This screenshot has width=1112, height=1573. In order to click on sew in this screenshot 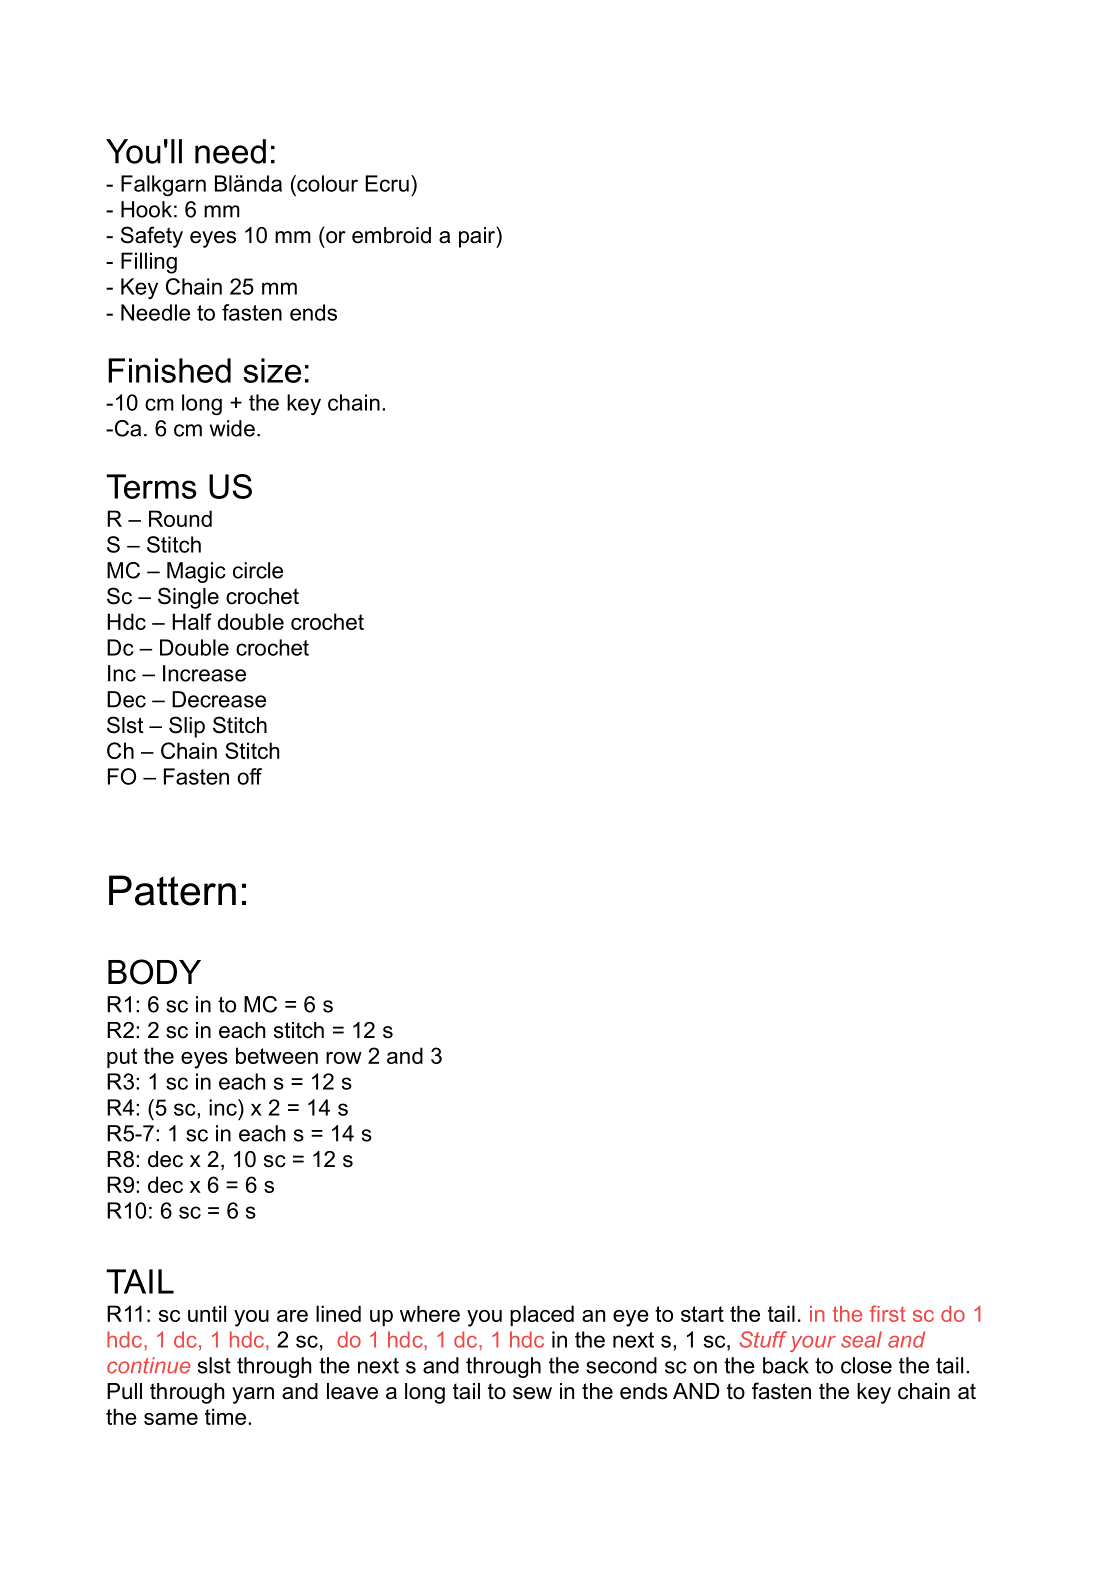, I will do `click(532, 1393)`.
